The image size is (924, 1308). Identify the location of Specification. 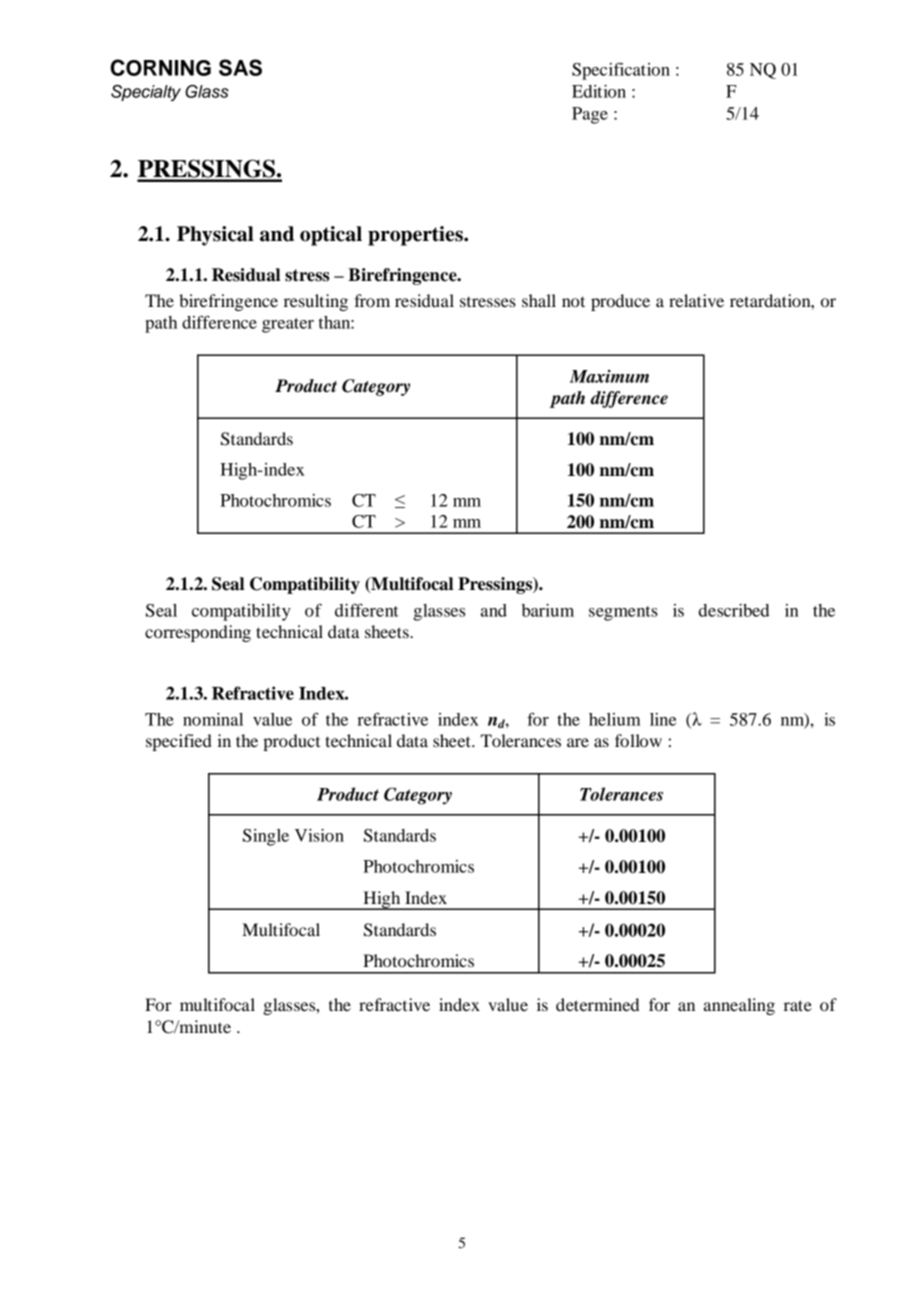
(621, 71).
